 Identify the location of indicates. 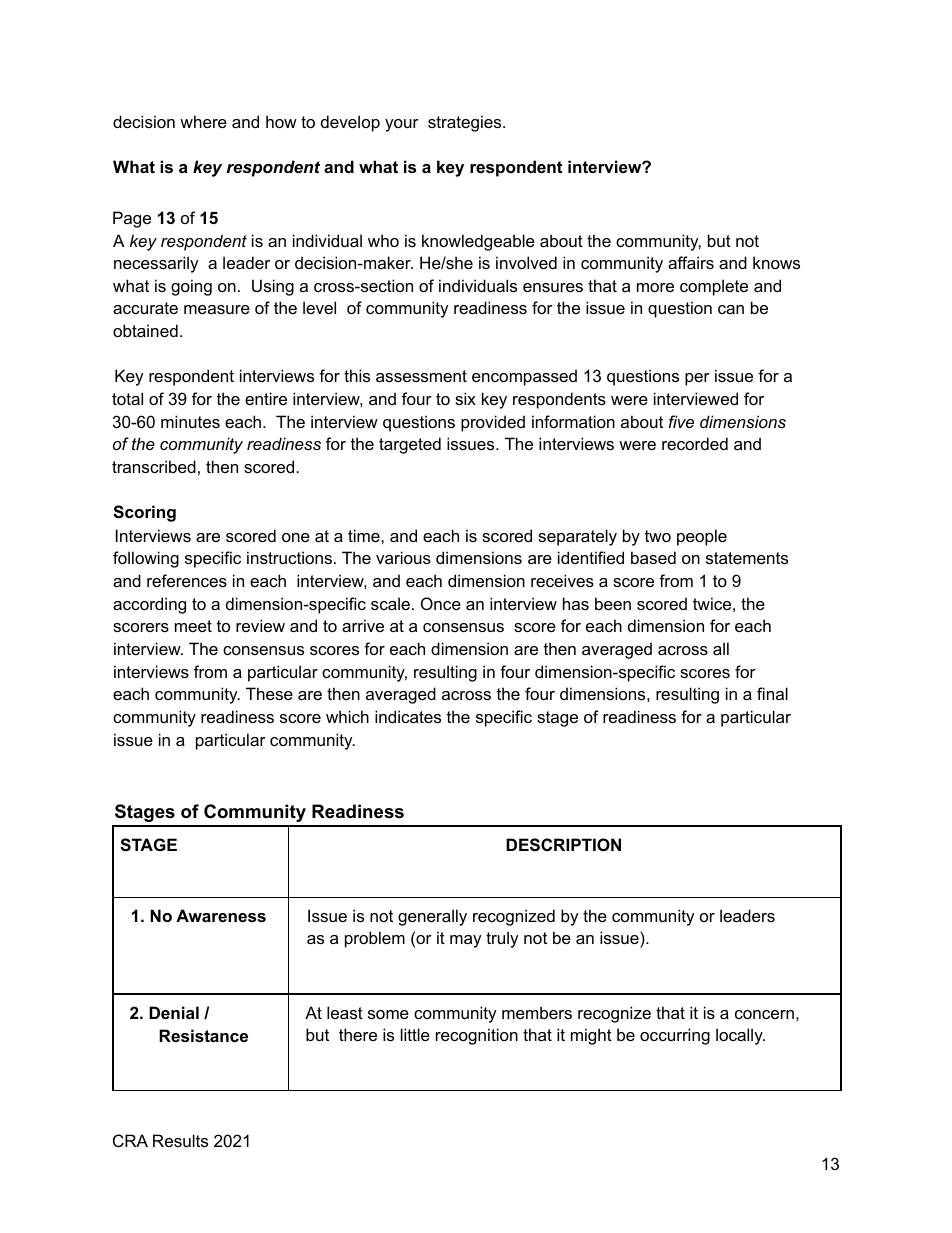
(408, 716).
